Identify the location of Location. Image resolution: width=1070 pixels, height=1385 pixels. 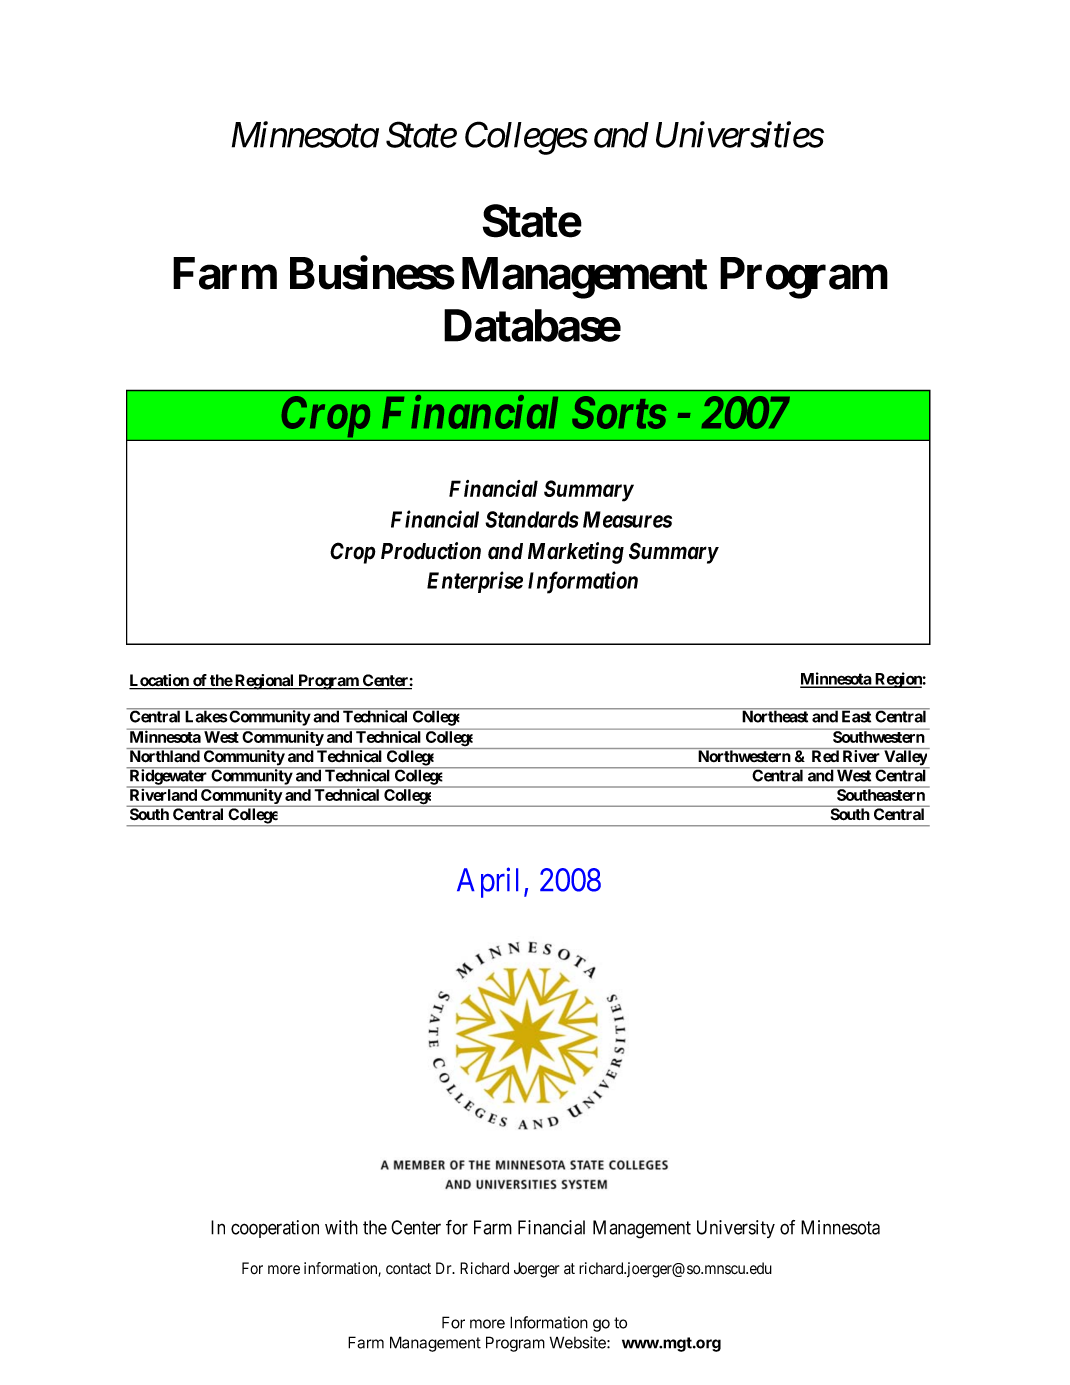
(160, 681).
